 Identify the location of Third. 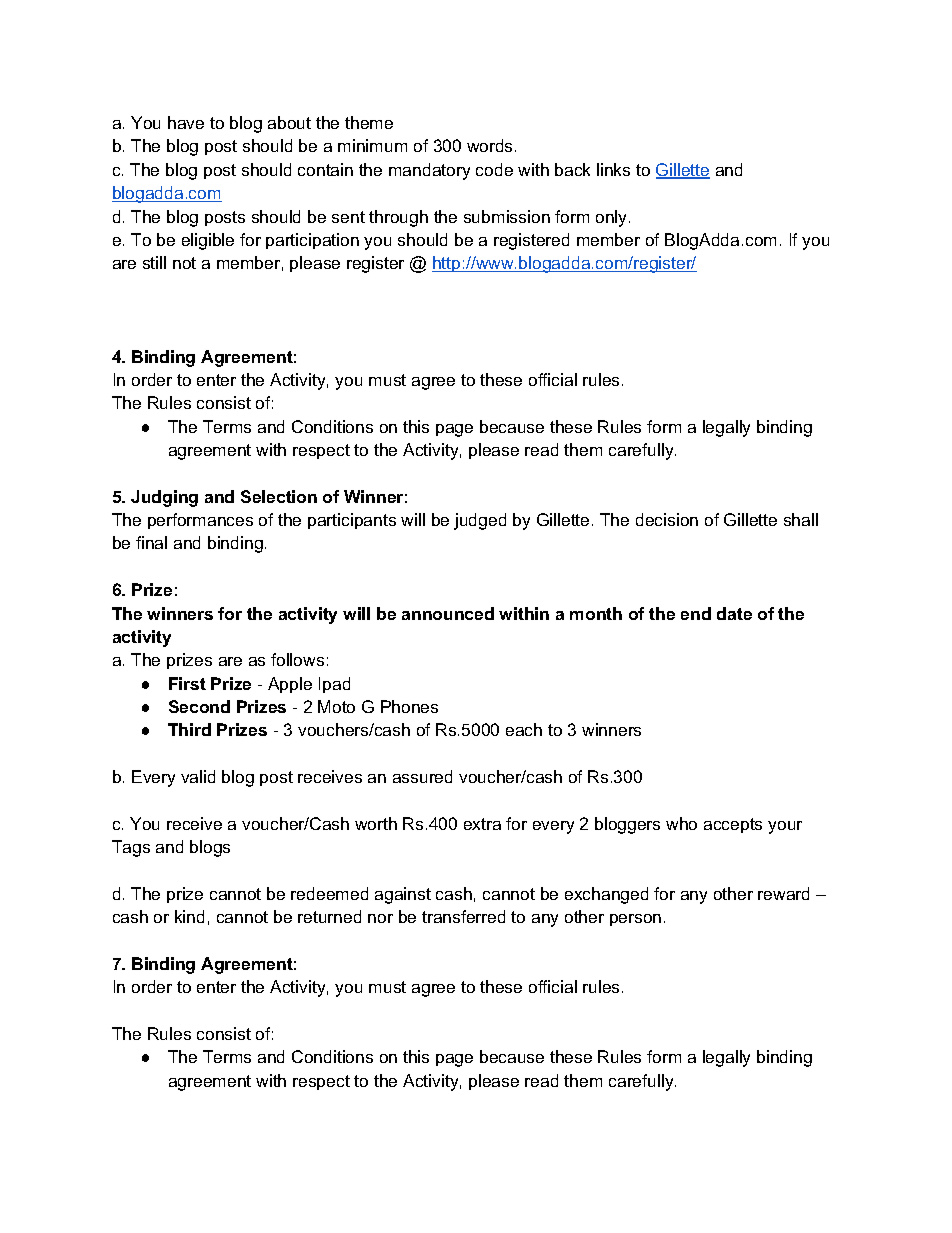
(189, 729).
